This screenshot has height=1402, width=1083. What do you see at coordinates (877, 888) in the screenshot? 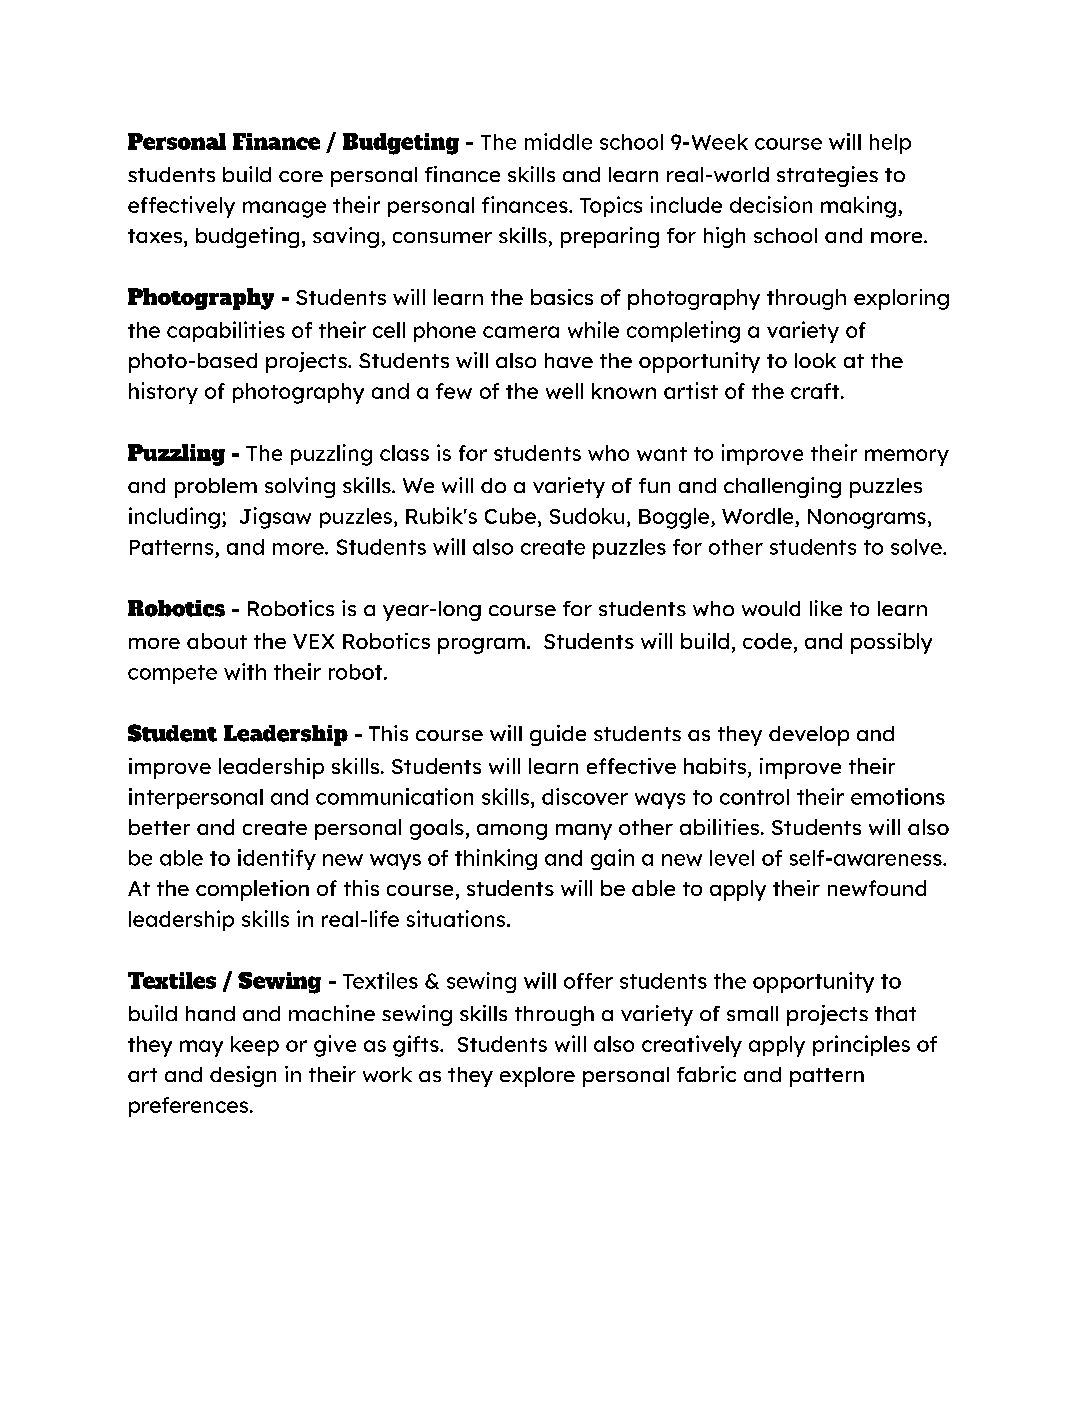
I see `newfound` at bounding box center [877, 888].
